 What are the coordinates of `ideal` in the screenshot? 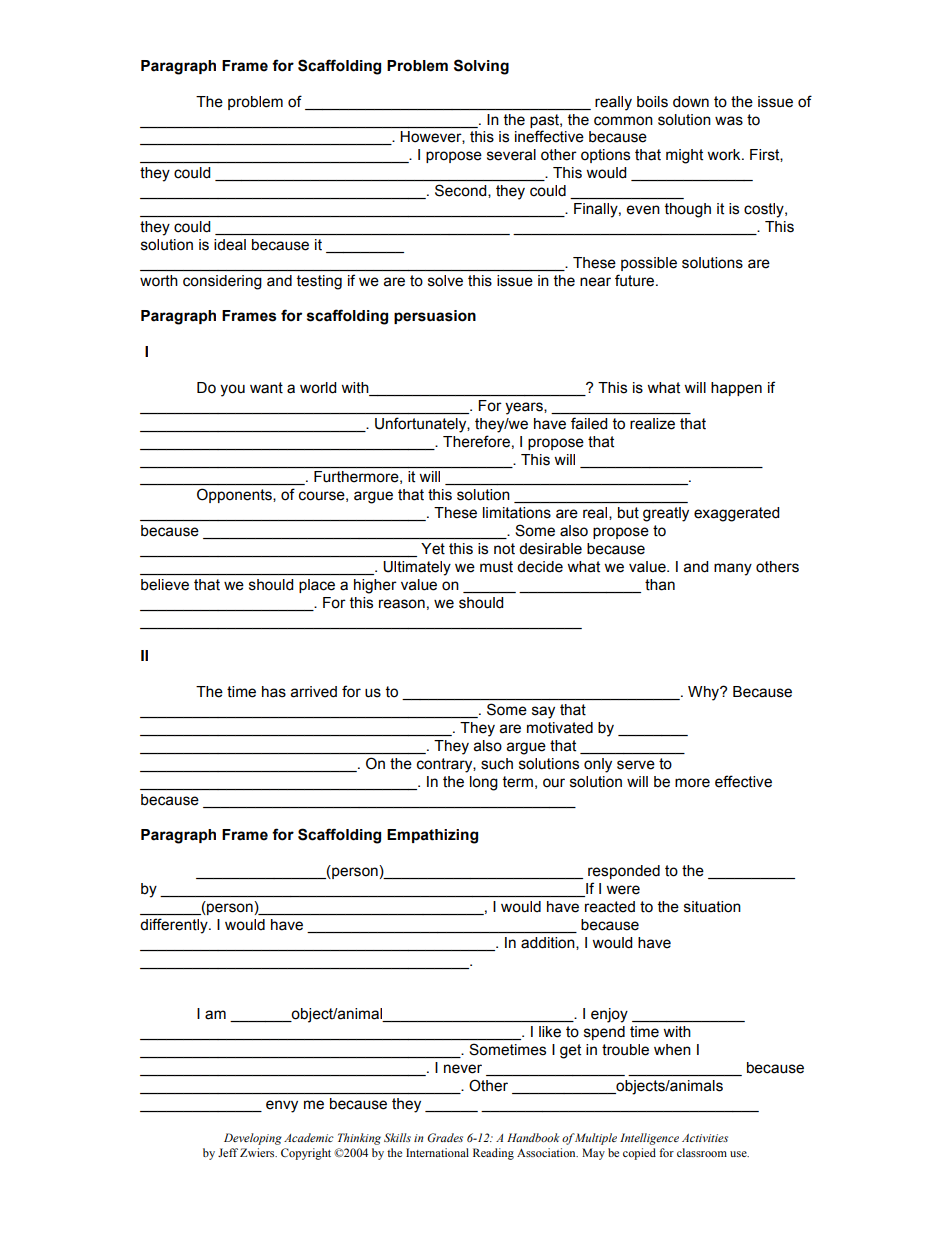 It's located at (230, 245).
